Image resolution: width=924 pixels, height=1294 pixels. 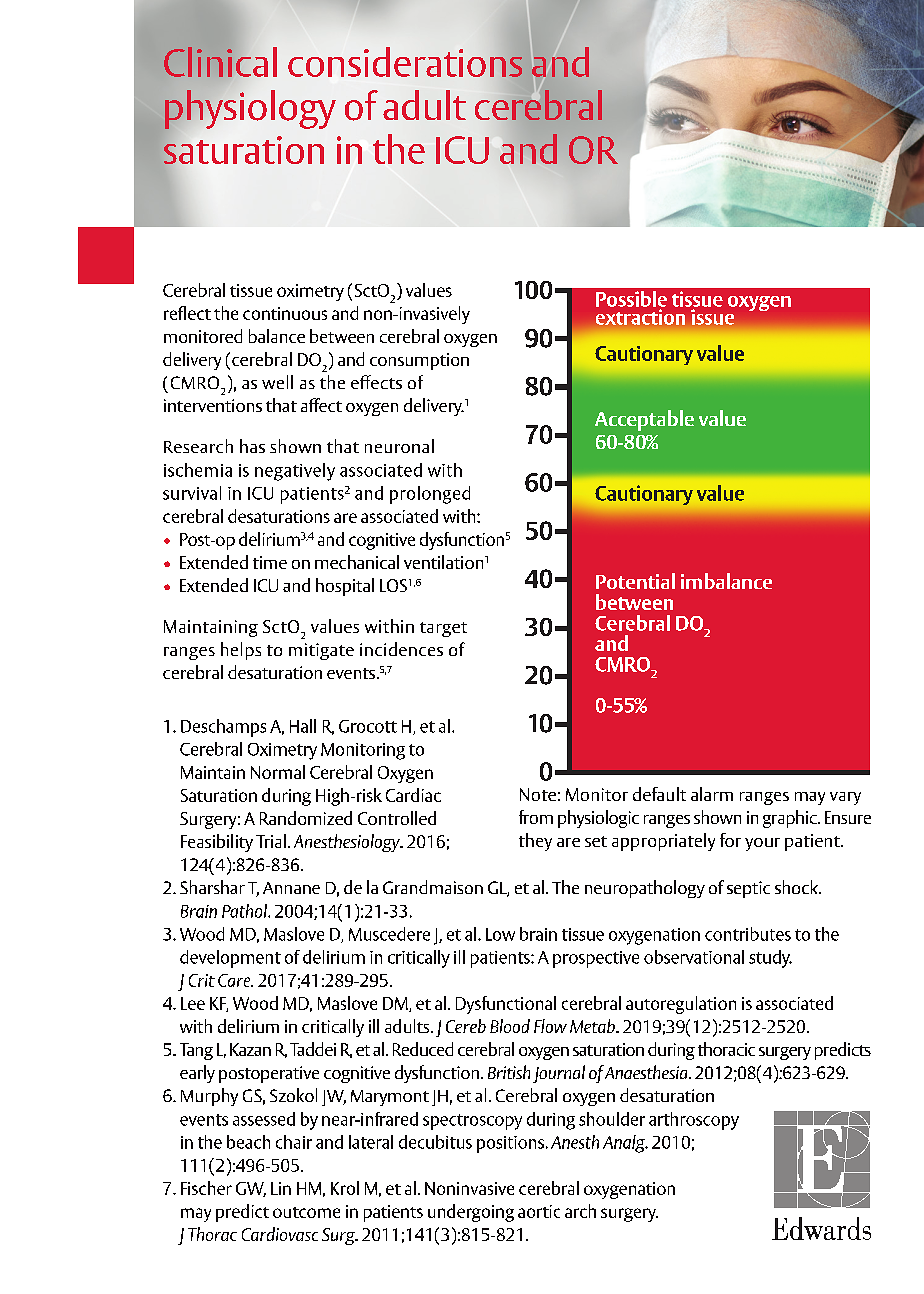 What do you see at coordinates (270, 562) in the image?
I see `time` at bounding box center [270, 562].
